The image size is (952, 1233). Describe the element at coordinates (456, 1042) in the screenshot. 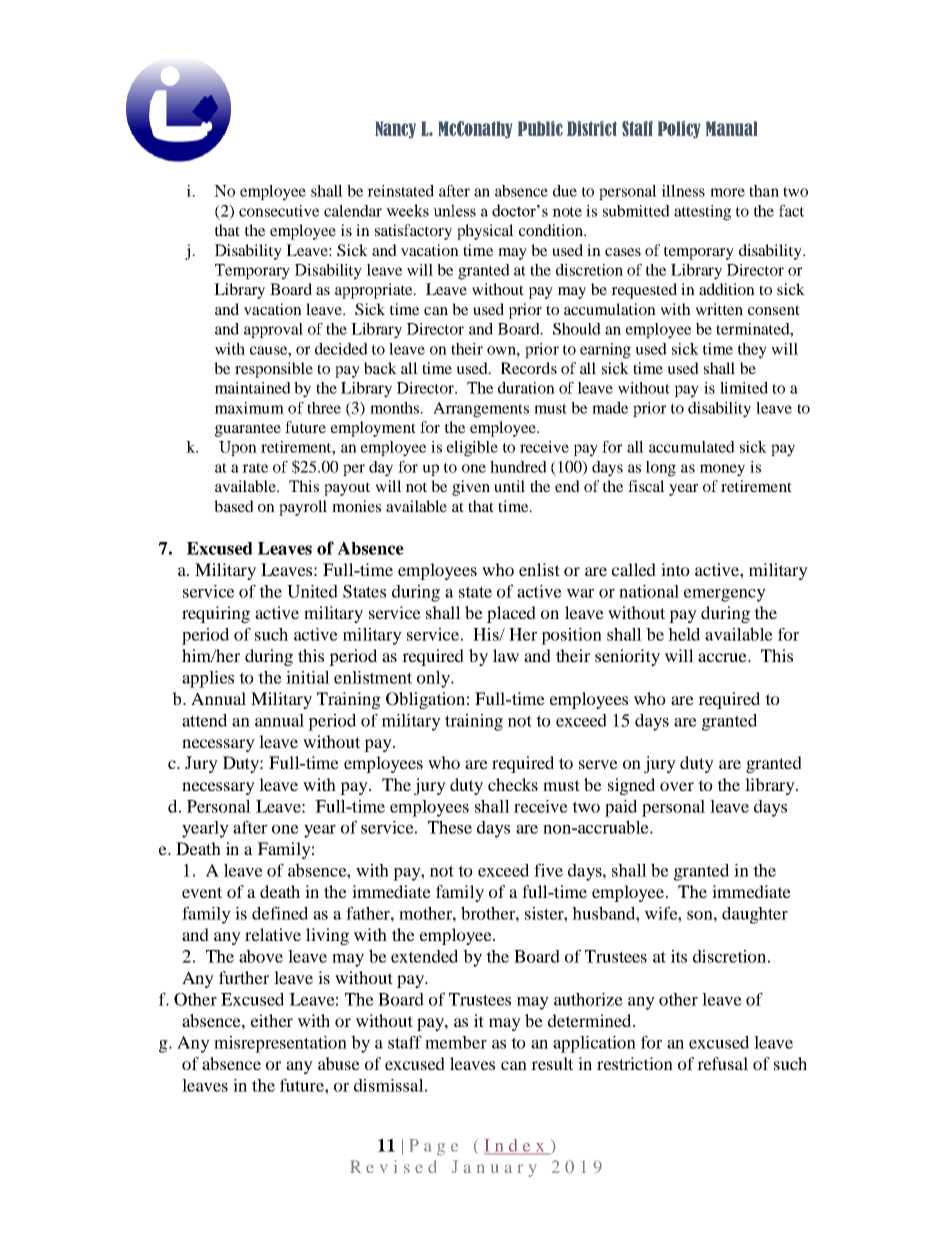

I see `member` at that location.
